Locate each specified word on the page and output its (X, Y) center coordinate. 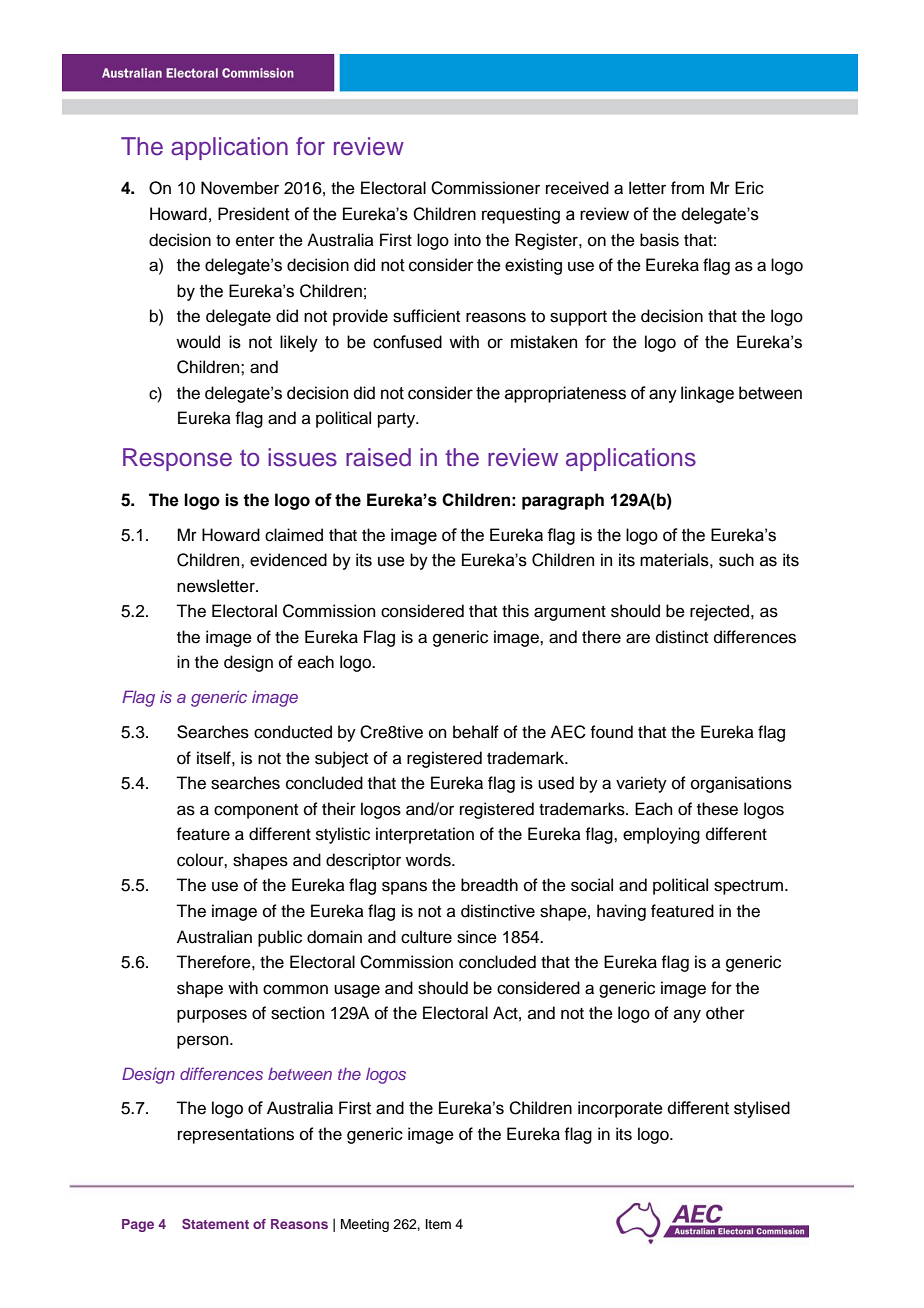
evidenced (288, 560)
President (254, 214)
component (256, 811)
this (515, 611)
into (467, 240)
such (736, 560)
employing (661, 835)
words (429, 860)
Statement (215, 1223)
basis (659, 240)
